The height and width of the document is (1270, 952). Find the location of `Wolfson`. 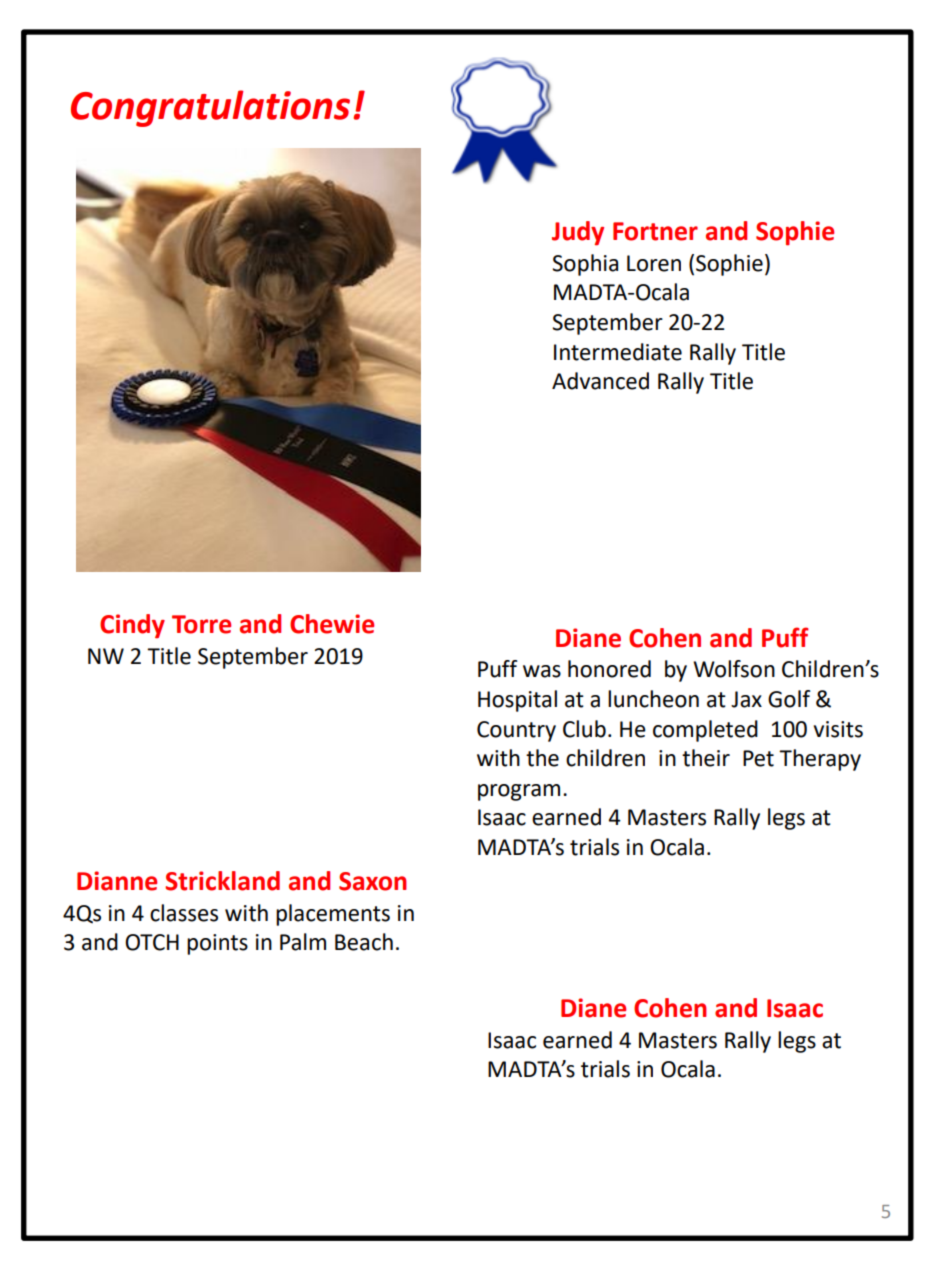

Wolfson is located at coordinates (734, 669).
